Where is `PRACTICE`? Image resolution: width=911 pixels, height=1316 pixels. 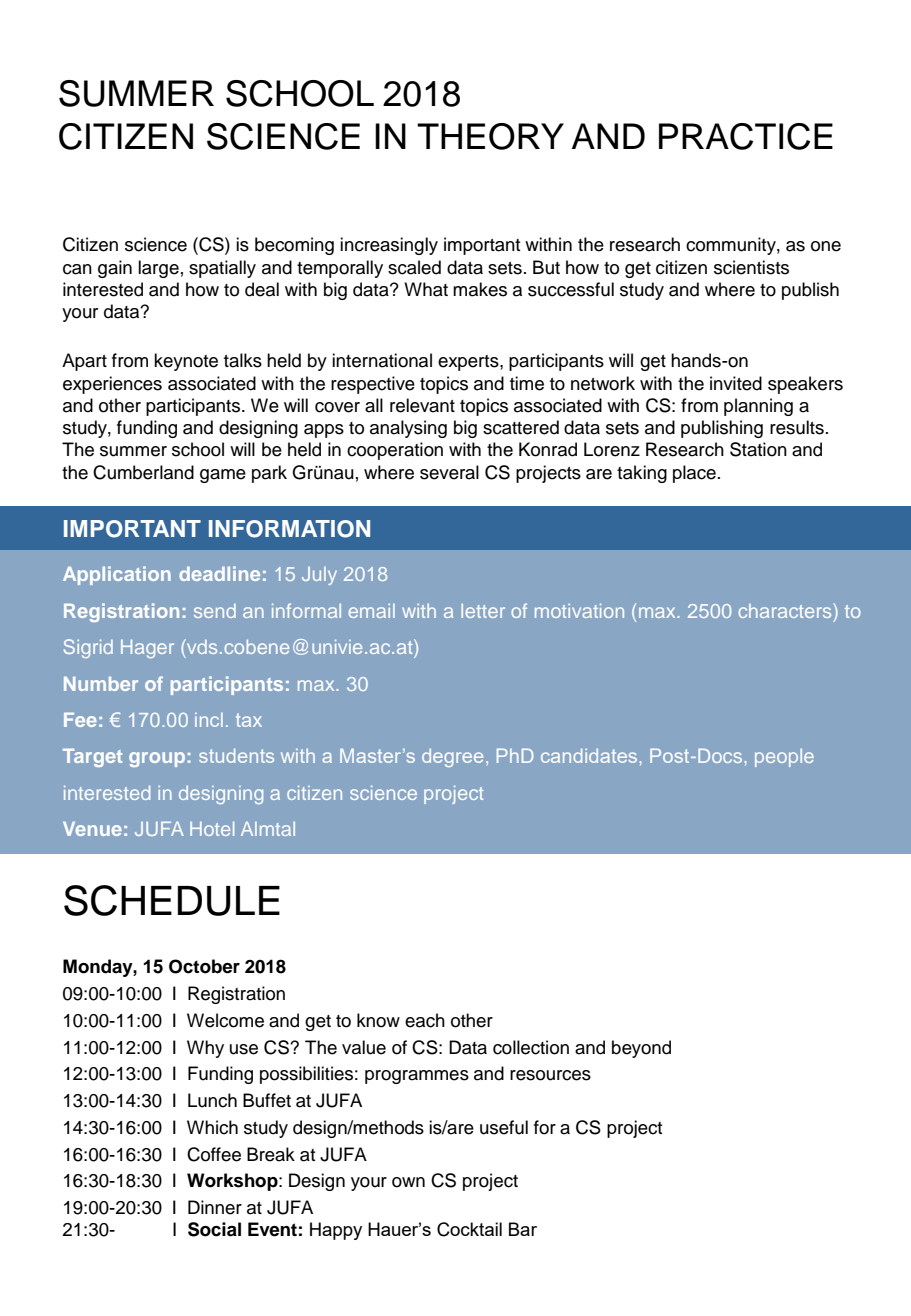
PRACTICE is located at coordinates (746, 136).
